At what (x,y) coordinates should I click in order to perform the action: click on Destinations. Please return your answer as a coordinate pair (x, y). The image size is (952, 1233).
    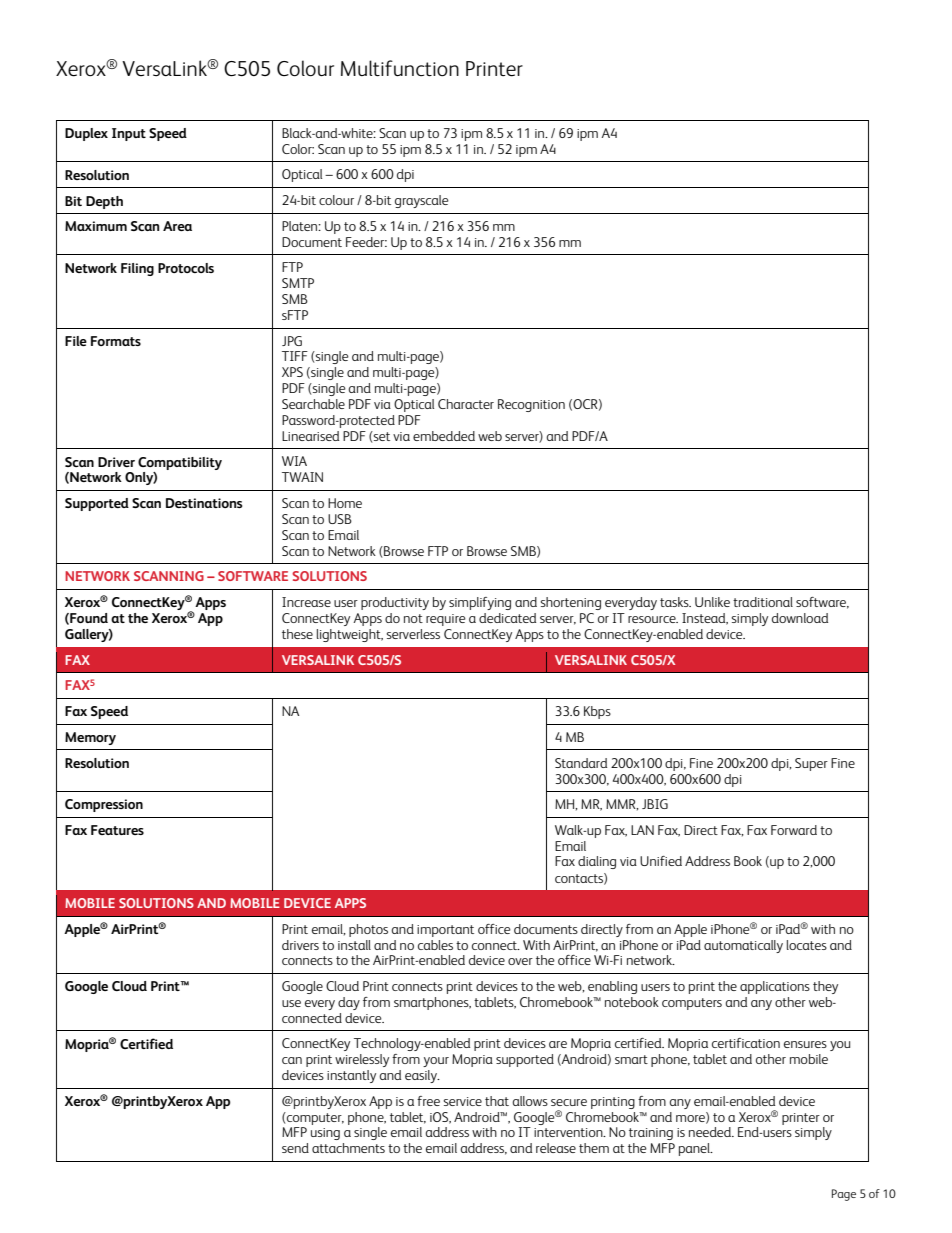
    Looking at the image, I should click on (204, 503).
